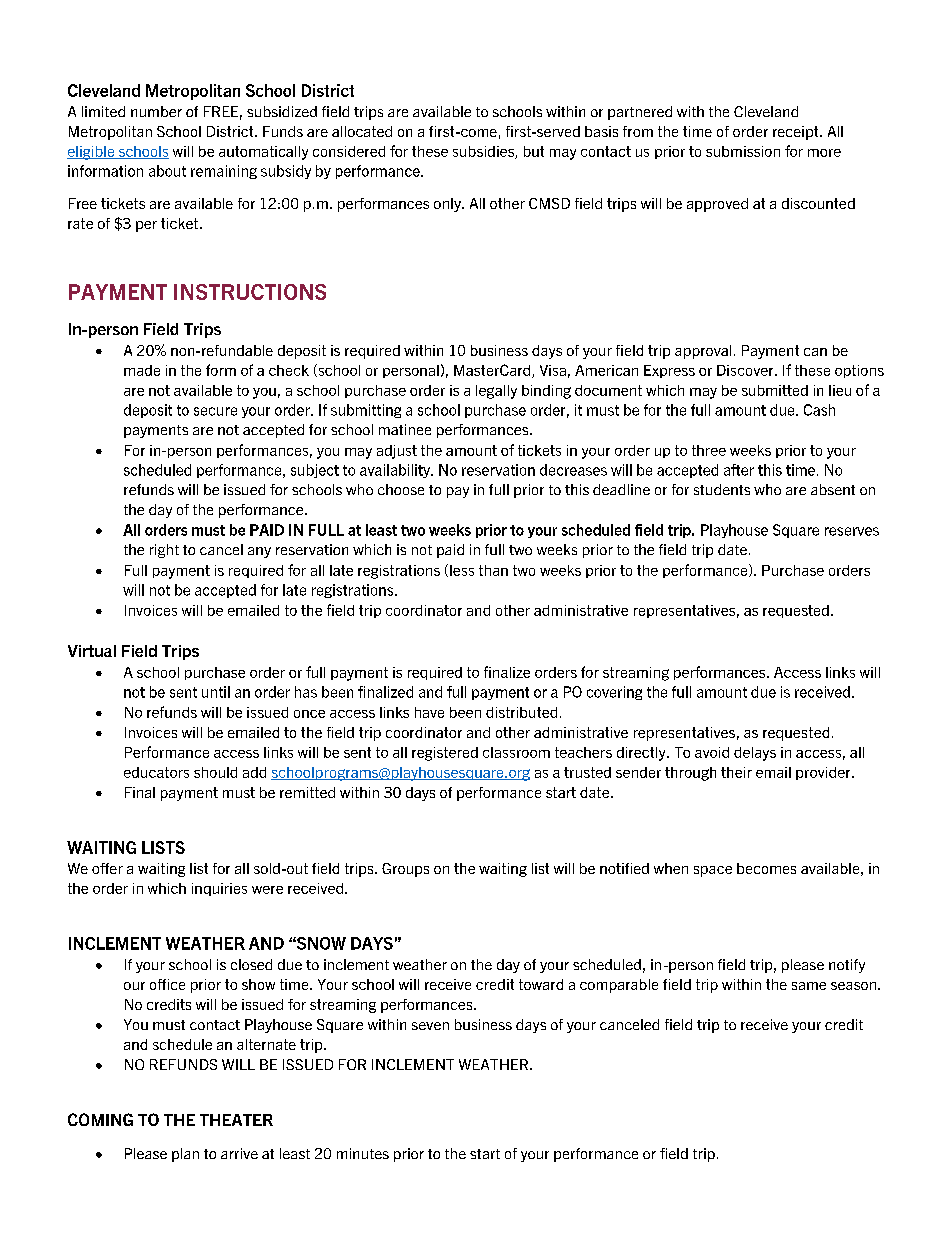 This screenshot has height=1233, width=952. Describe the element at coordinates (462, 570) in the screenshot. I see `less` at that location.
